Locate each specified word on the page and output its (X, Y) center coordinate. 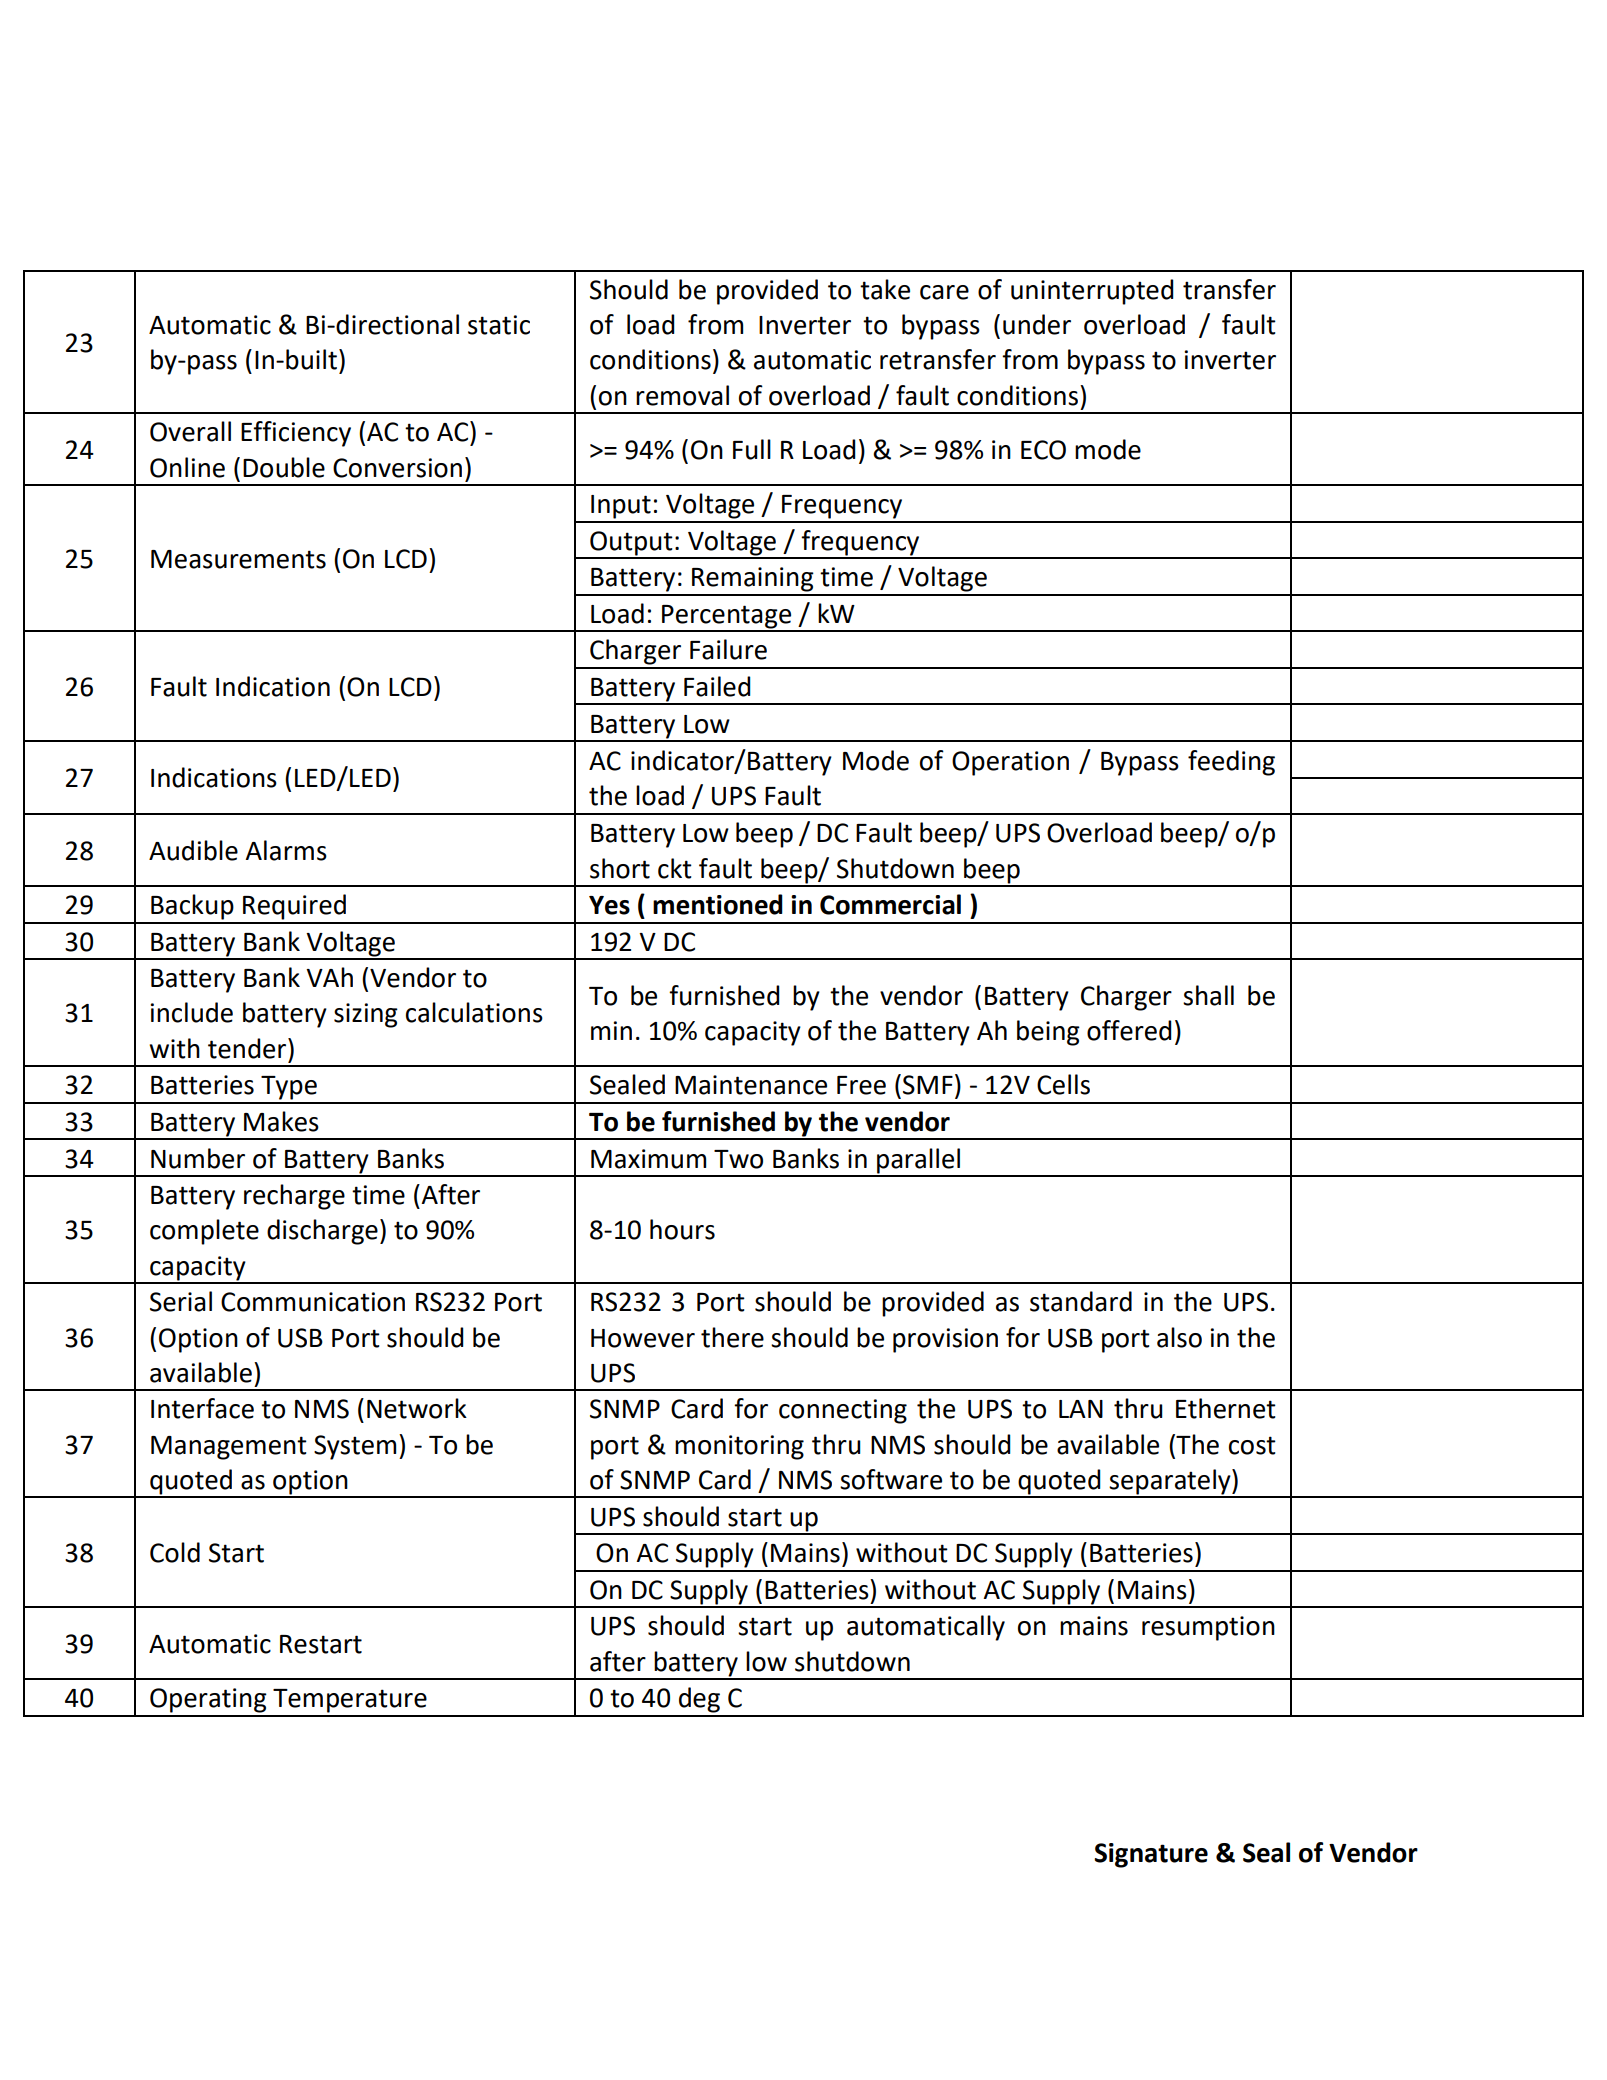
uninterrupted (1092, 292)
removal (682, 395)
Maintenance (751, 1085)
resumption (1208, 1628)
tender (248, 1048)
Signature (1151, 1855)
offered (1129, 1030)
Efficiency (296, 434)
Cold (175, 1552)
